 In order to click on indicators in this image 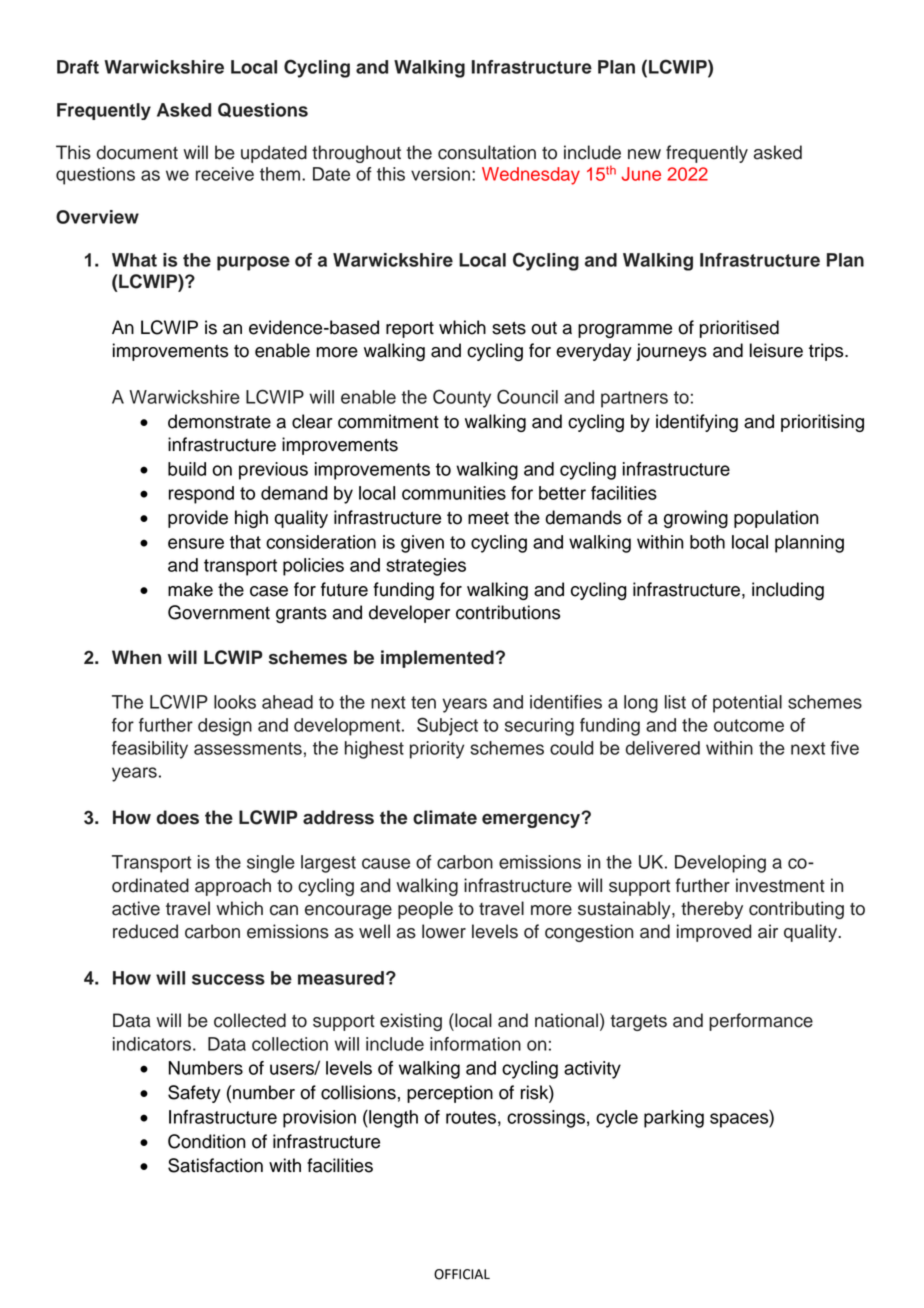, I will do `click(152, 1044)`.
